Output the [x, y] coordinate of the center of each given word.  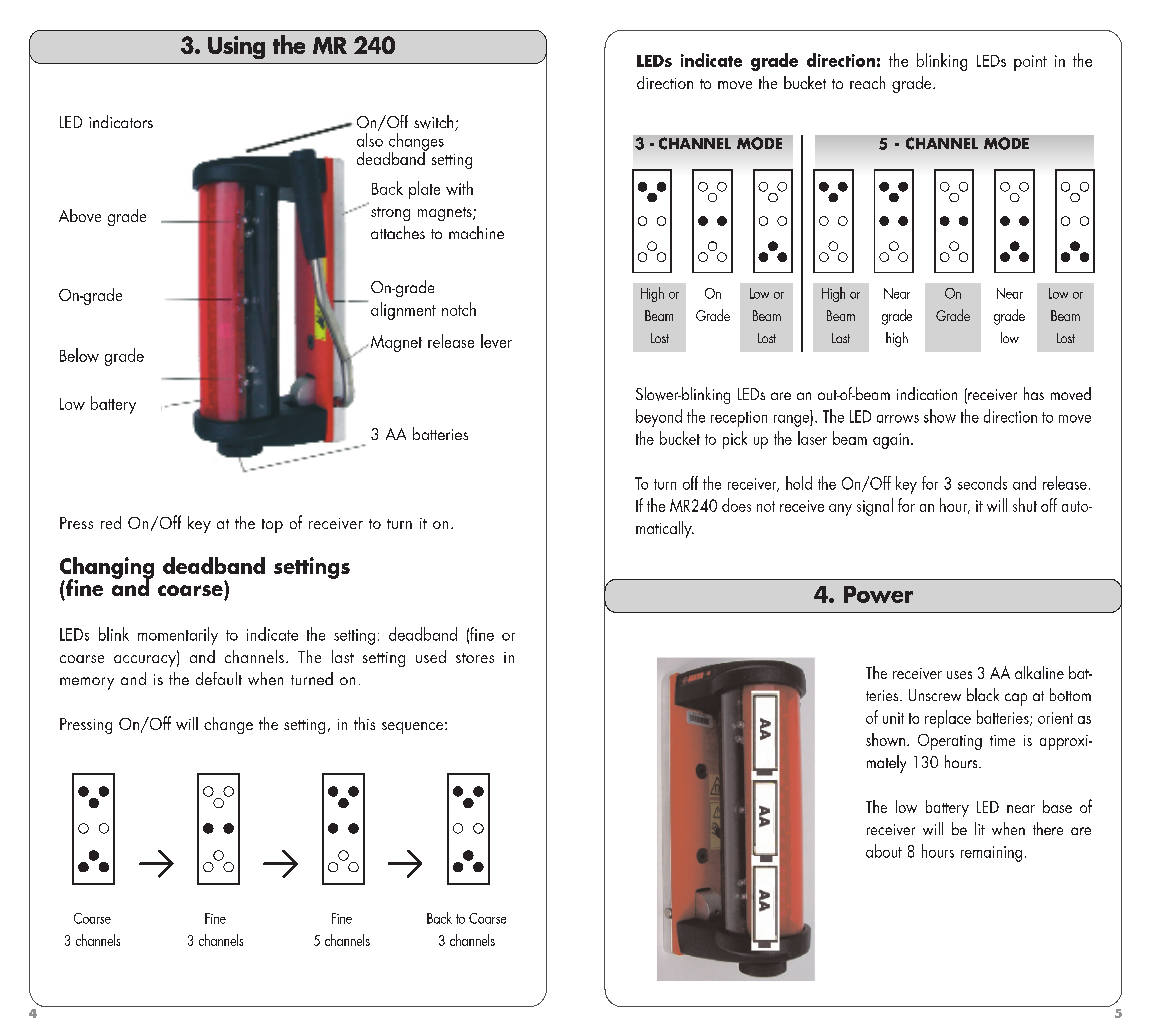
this [364, 723]
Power [878, 594]
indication [927, 393]
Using [236, 47]
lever [496, 341]
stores [475, 658]
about [884, 851]
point [1030, 63]
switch [435, 123]
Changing [107, 569]
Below [79, 355]
